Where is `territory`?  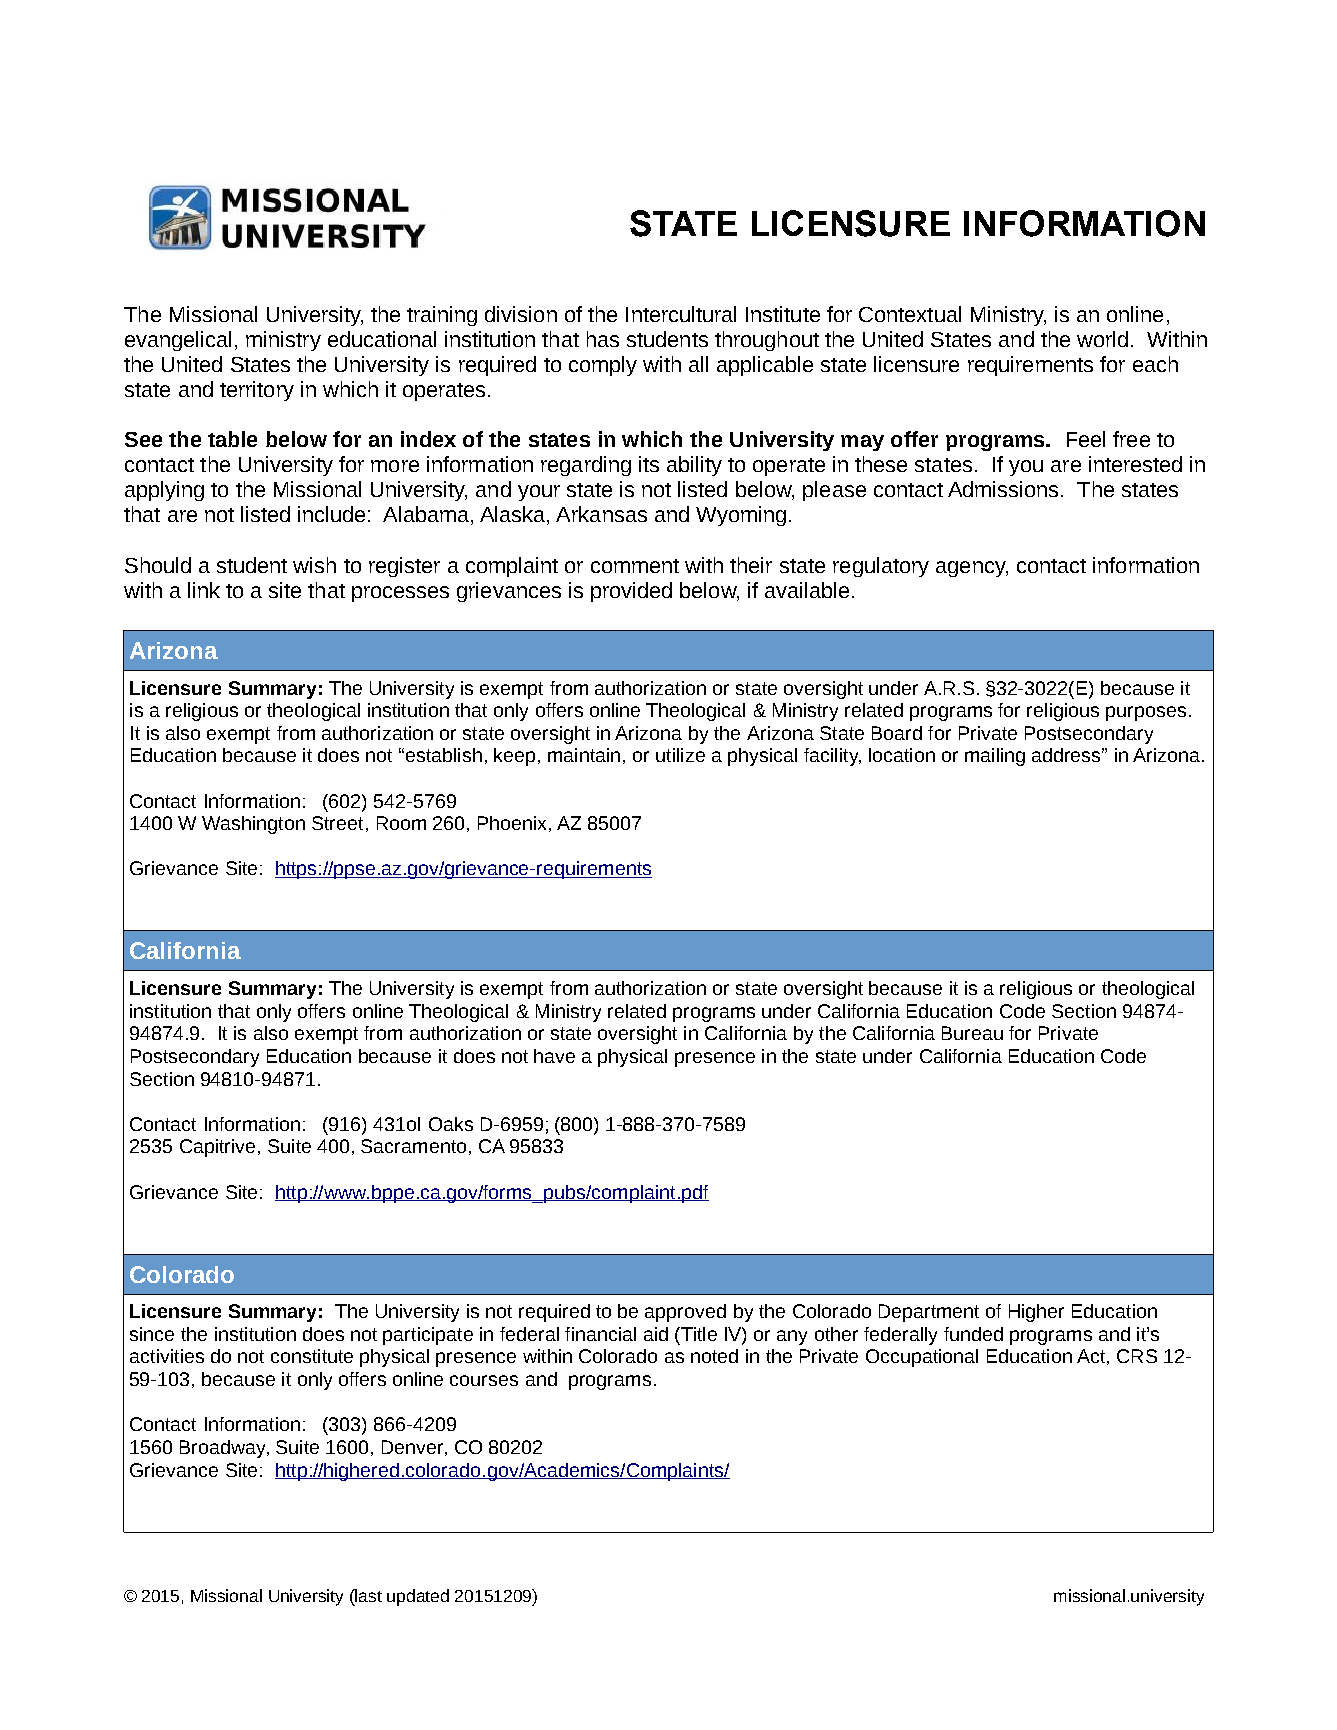 territory is located at coordinates (257, 391).
